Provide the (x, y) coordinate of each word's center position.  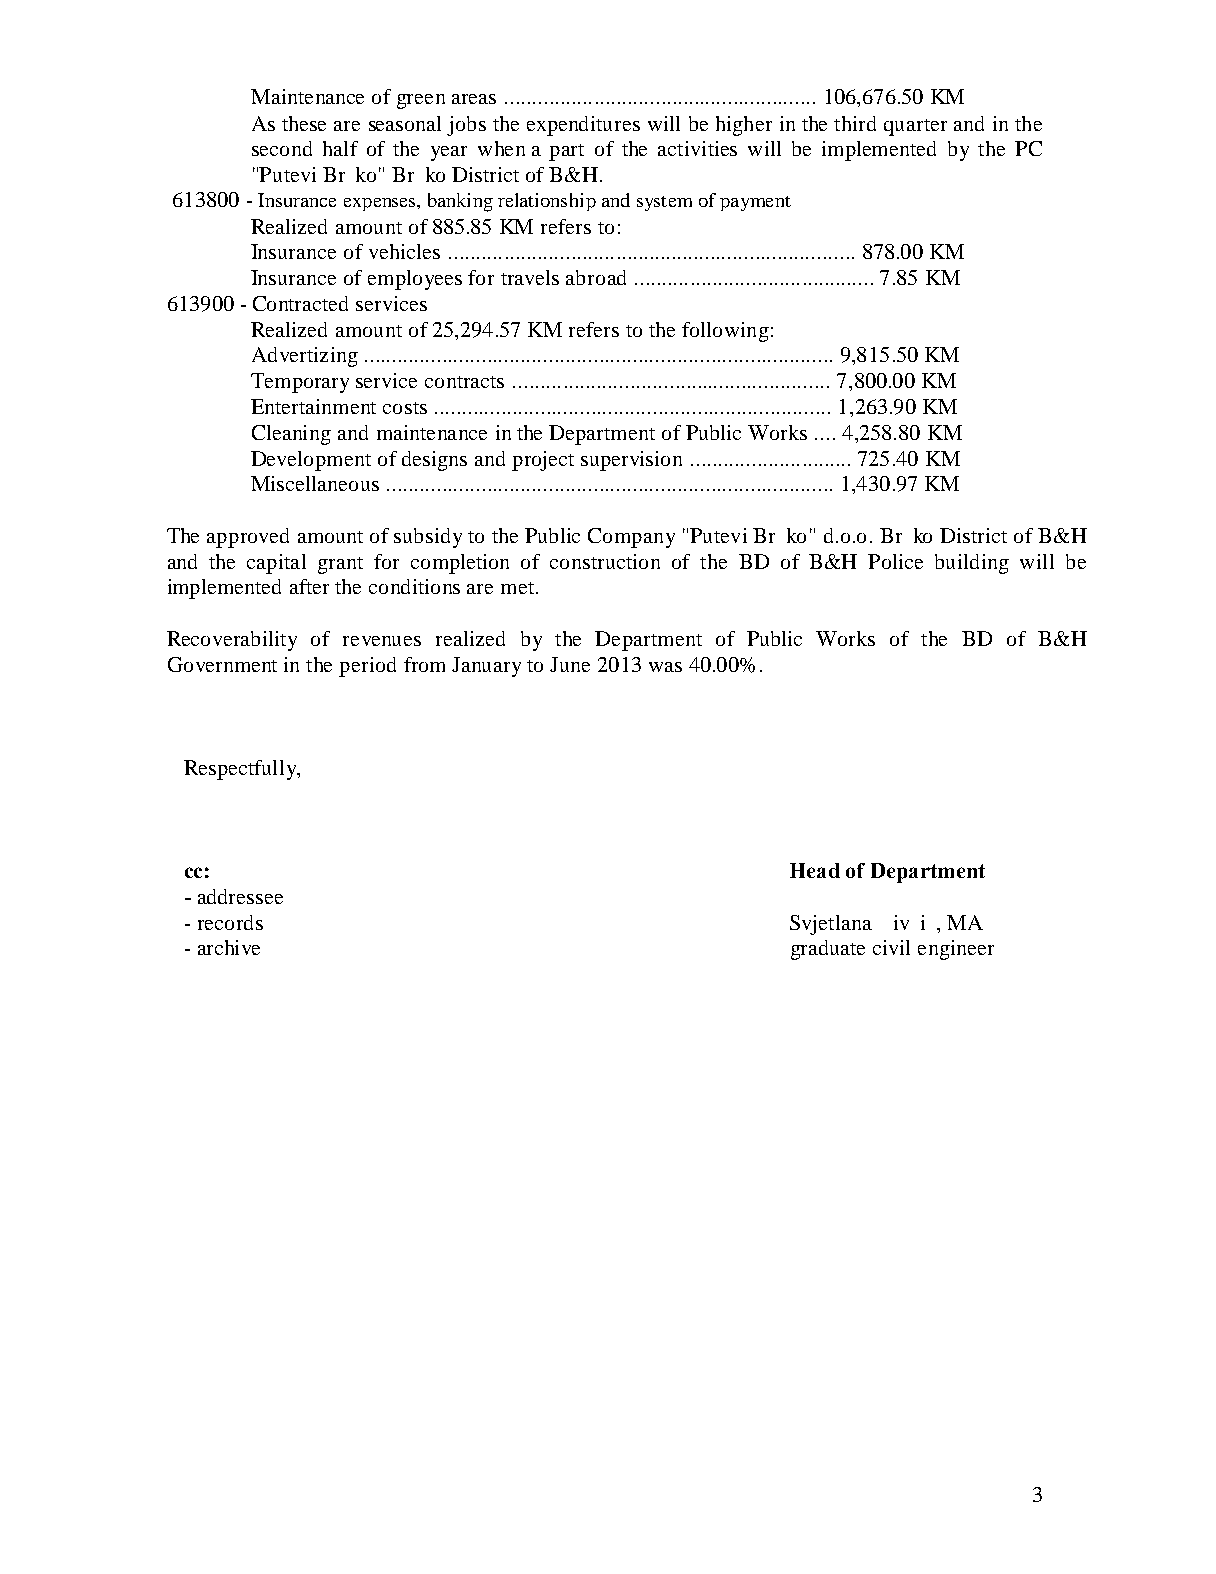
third (855, 123)
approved (248, 538)
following (725, 332)
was (665, 667)
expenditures (583, 126)
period (367, 667)
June (570, 664)
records (230, 922)
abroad (596, 277)
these (304, 123)
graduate (828, 950)
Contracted (300, 303)
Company (631, 538)
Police (895, 561)
